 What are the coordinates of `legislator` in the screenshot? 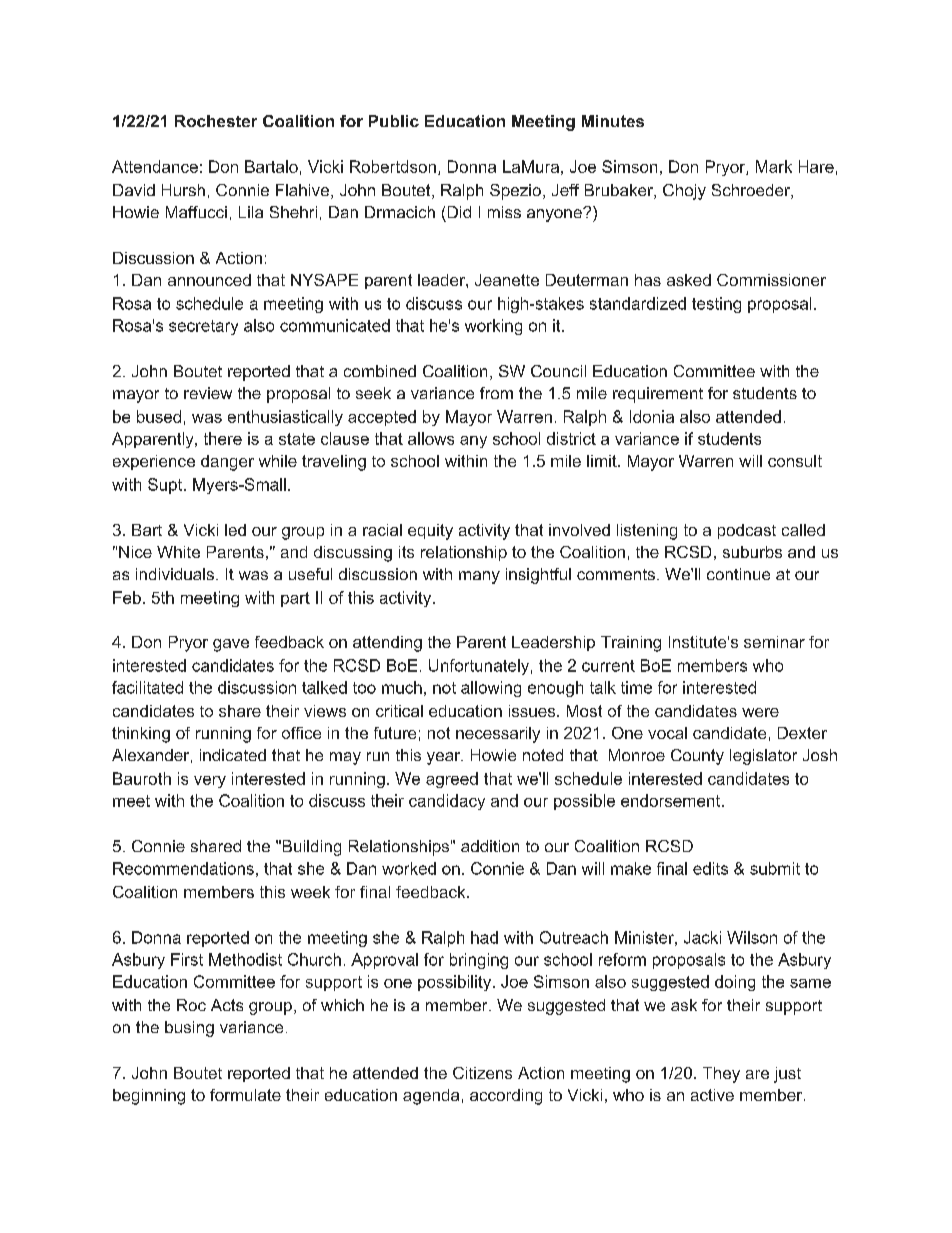 It's located at (763, 757).
